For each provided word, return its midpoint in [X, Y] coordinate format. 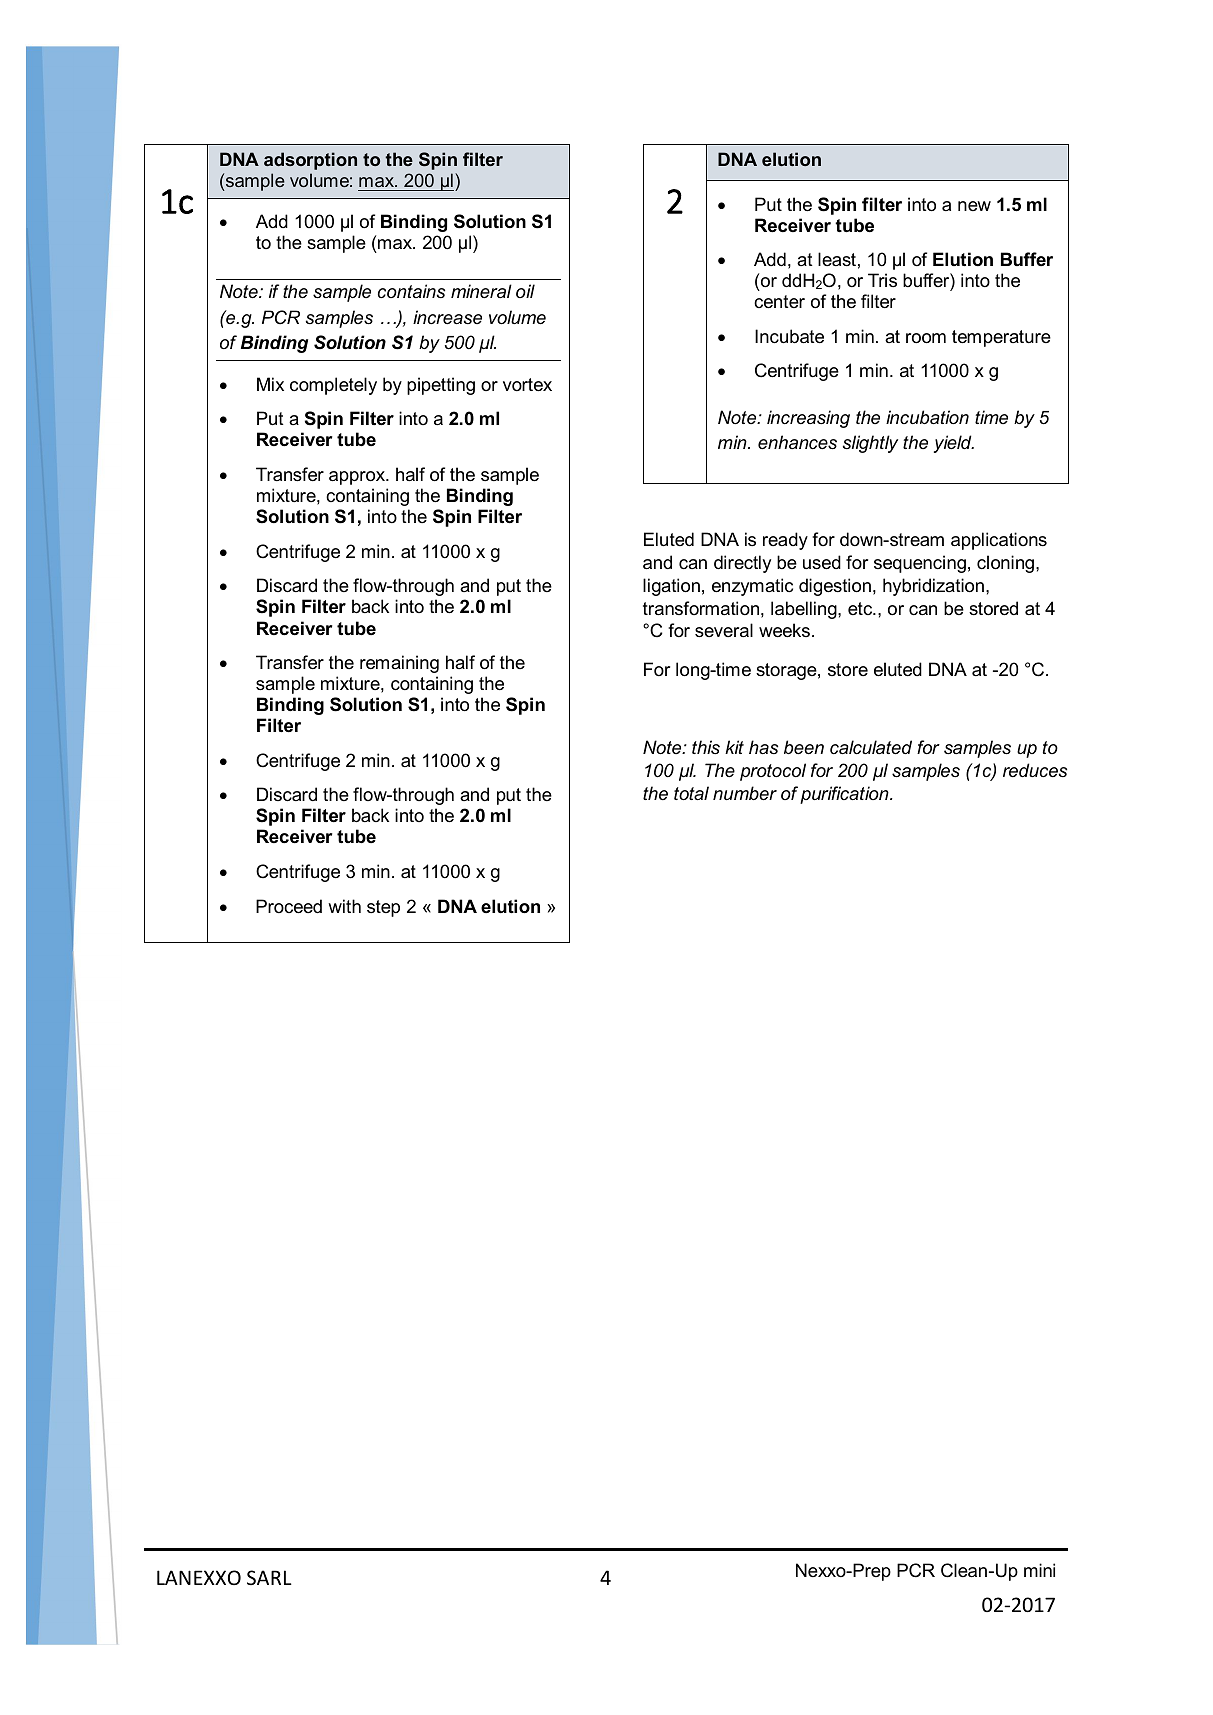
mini [1039, 1570]
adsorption [310, 161]
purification [845, 795]
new [974, 206]
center [779, 302]
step [383, 908]
